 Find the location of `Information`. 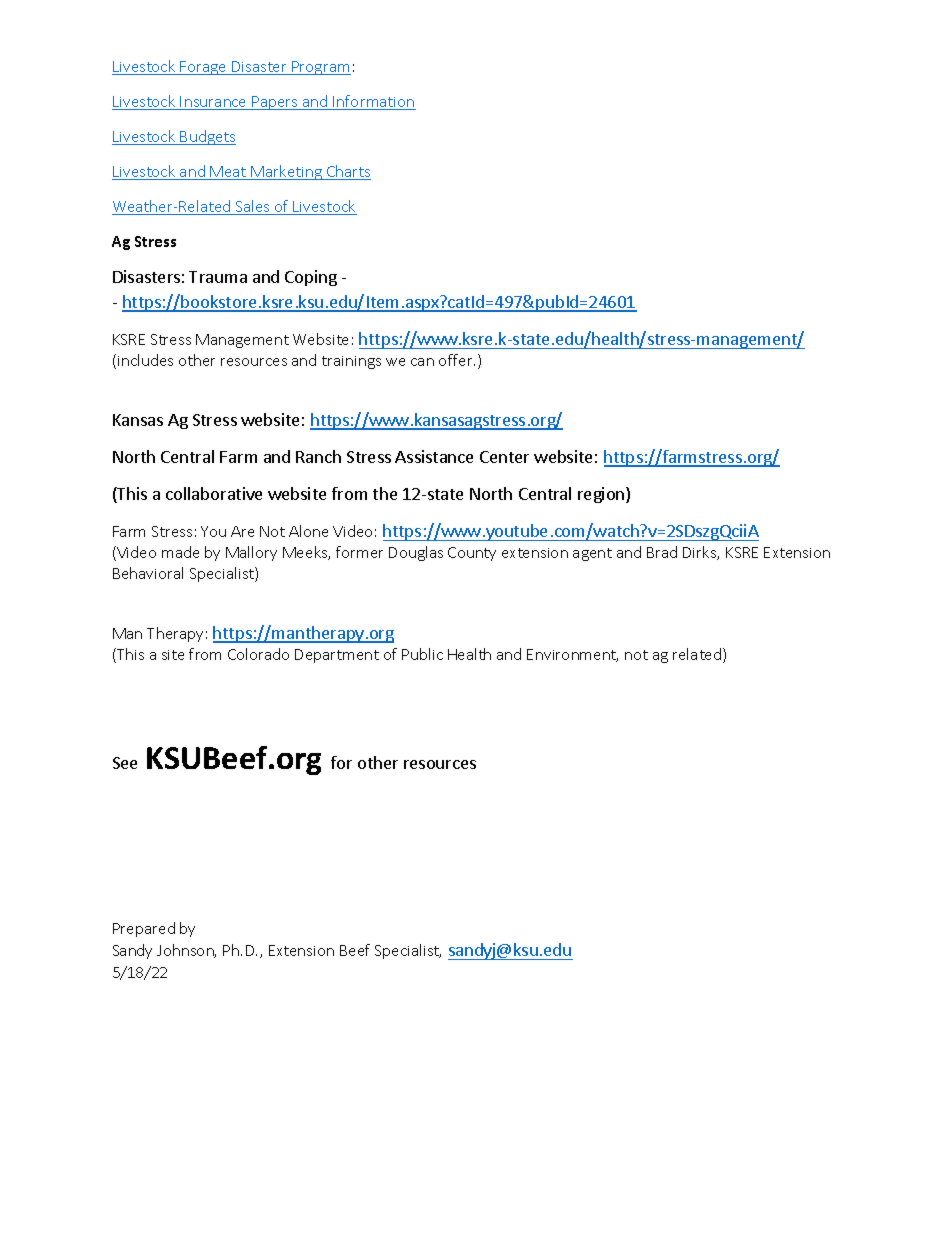

Information is located at coordinates (373, 102).
